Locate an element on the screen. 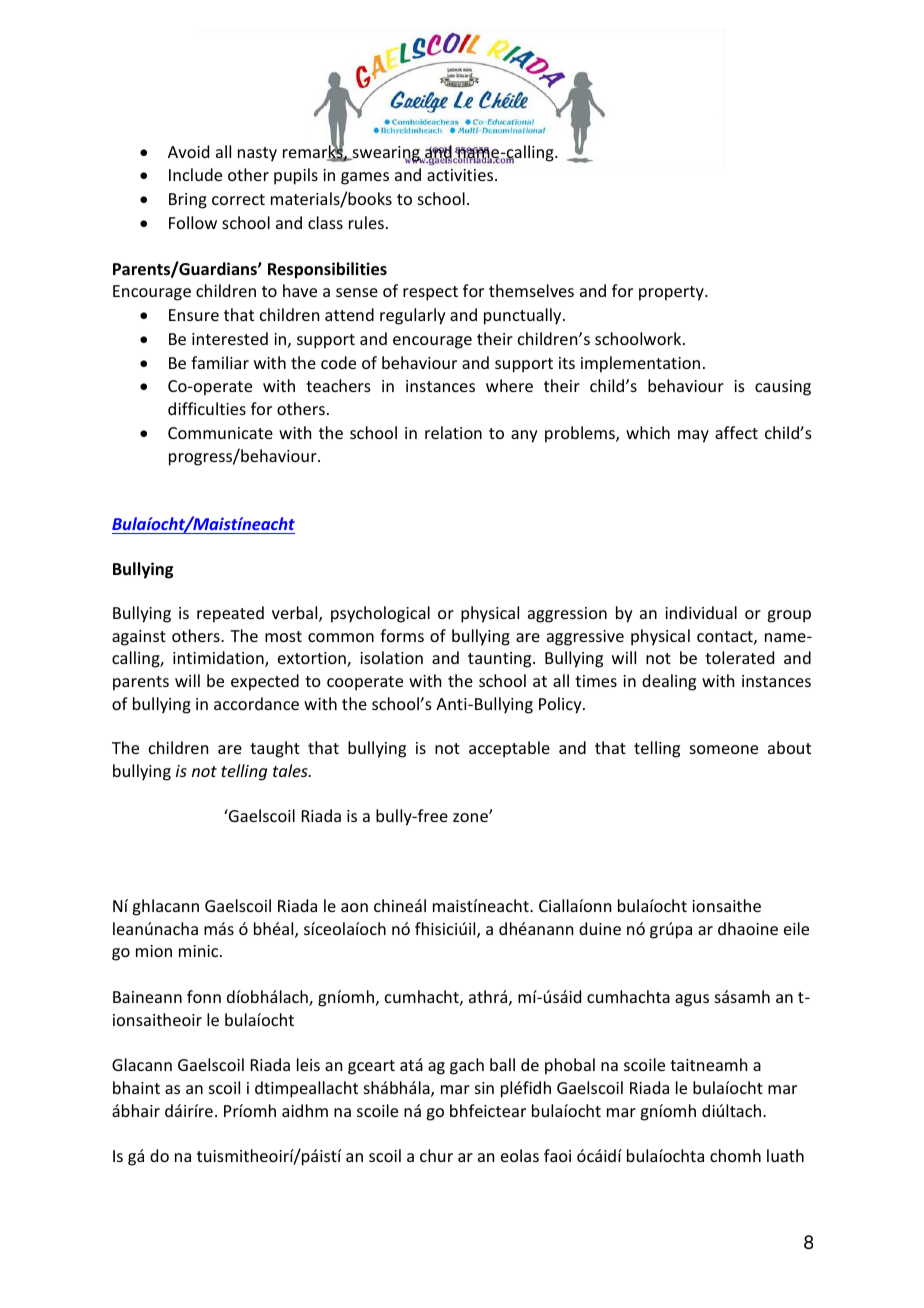 The height and width of the screenshot is (1308, 924). leis is located at coordinates (308, 1064).
